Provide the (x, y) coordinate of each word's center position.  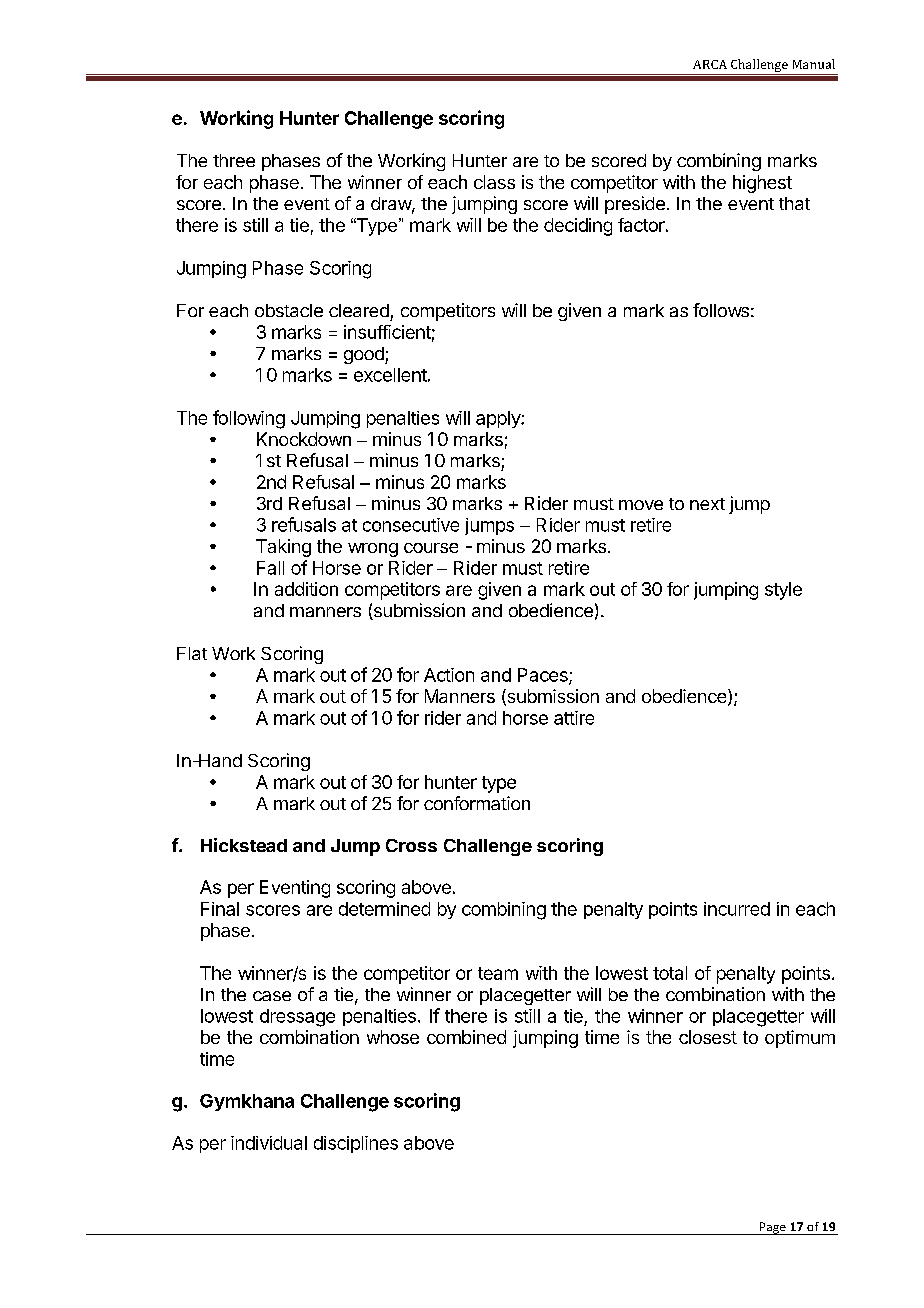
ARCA (710, 64)
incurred (737, 909)
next (707, 504)
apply (499, 419)
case (272, 996)
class (494, 182)
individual (269, 1143)
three (234, 160)
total (670, 973)
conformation (477, 803)
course (431, 548)
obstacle (289, 310)
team (498, 973)
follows (721, 310)
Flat (192, 653)
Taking (283, 548)
